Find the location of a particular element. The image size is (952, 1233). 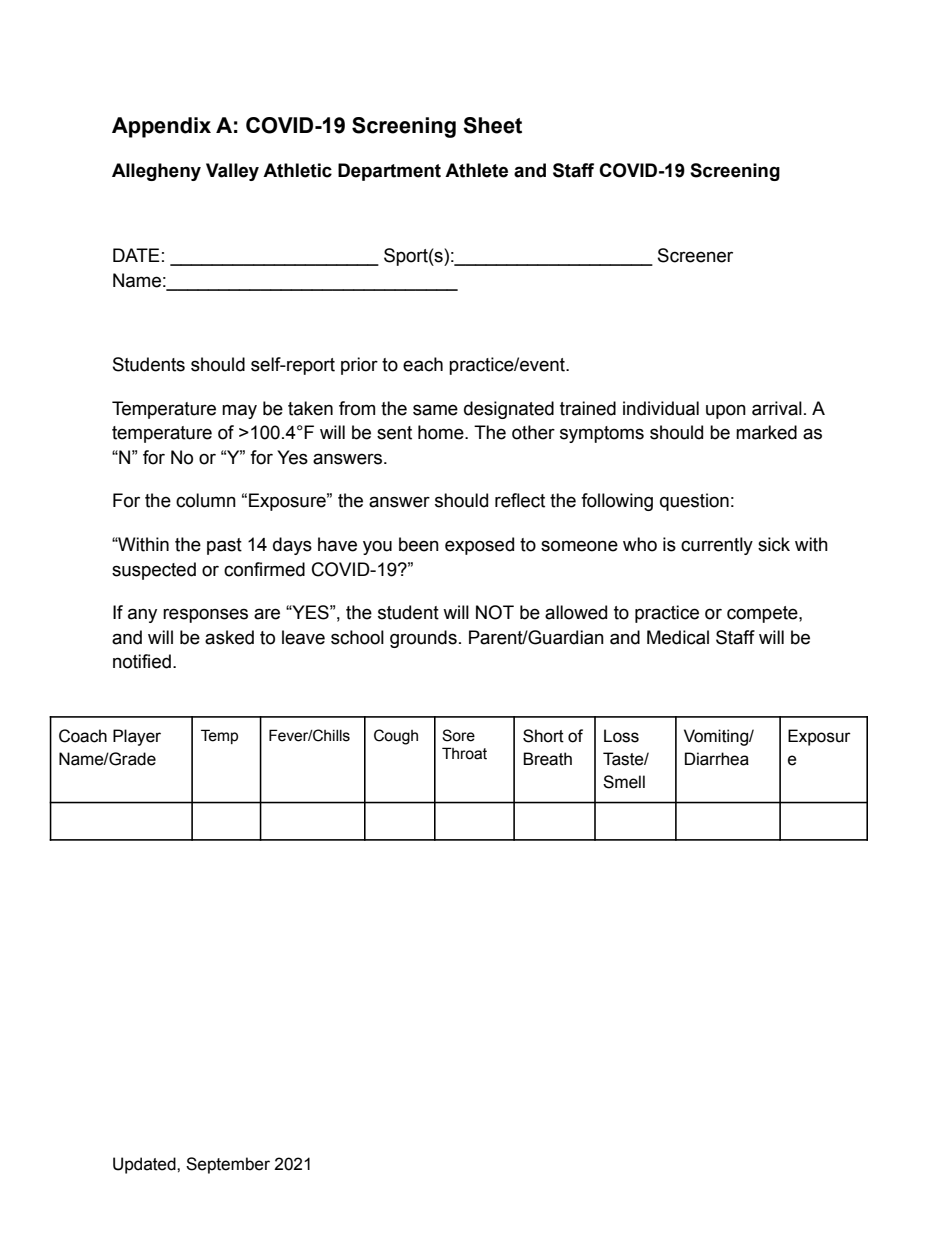

column is located at coordinates (206, 500).
